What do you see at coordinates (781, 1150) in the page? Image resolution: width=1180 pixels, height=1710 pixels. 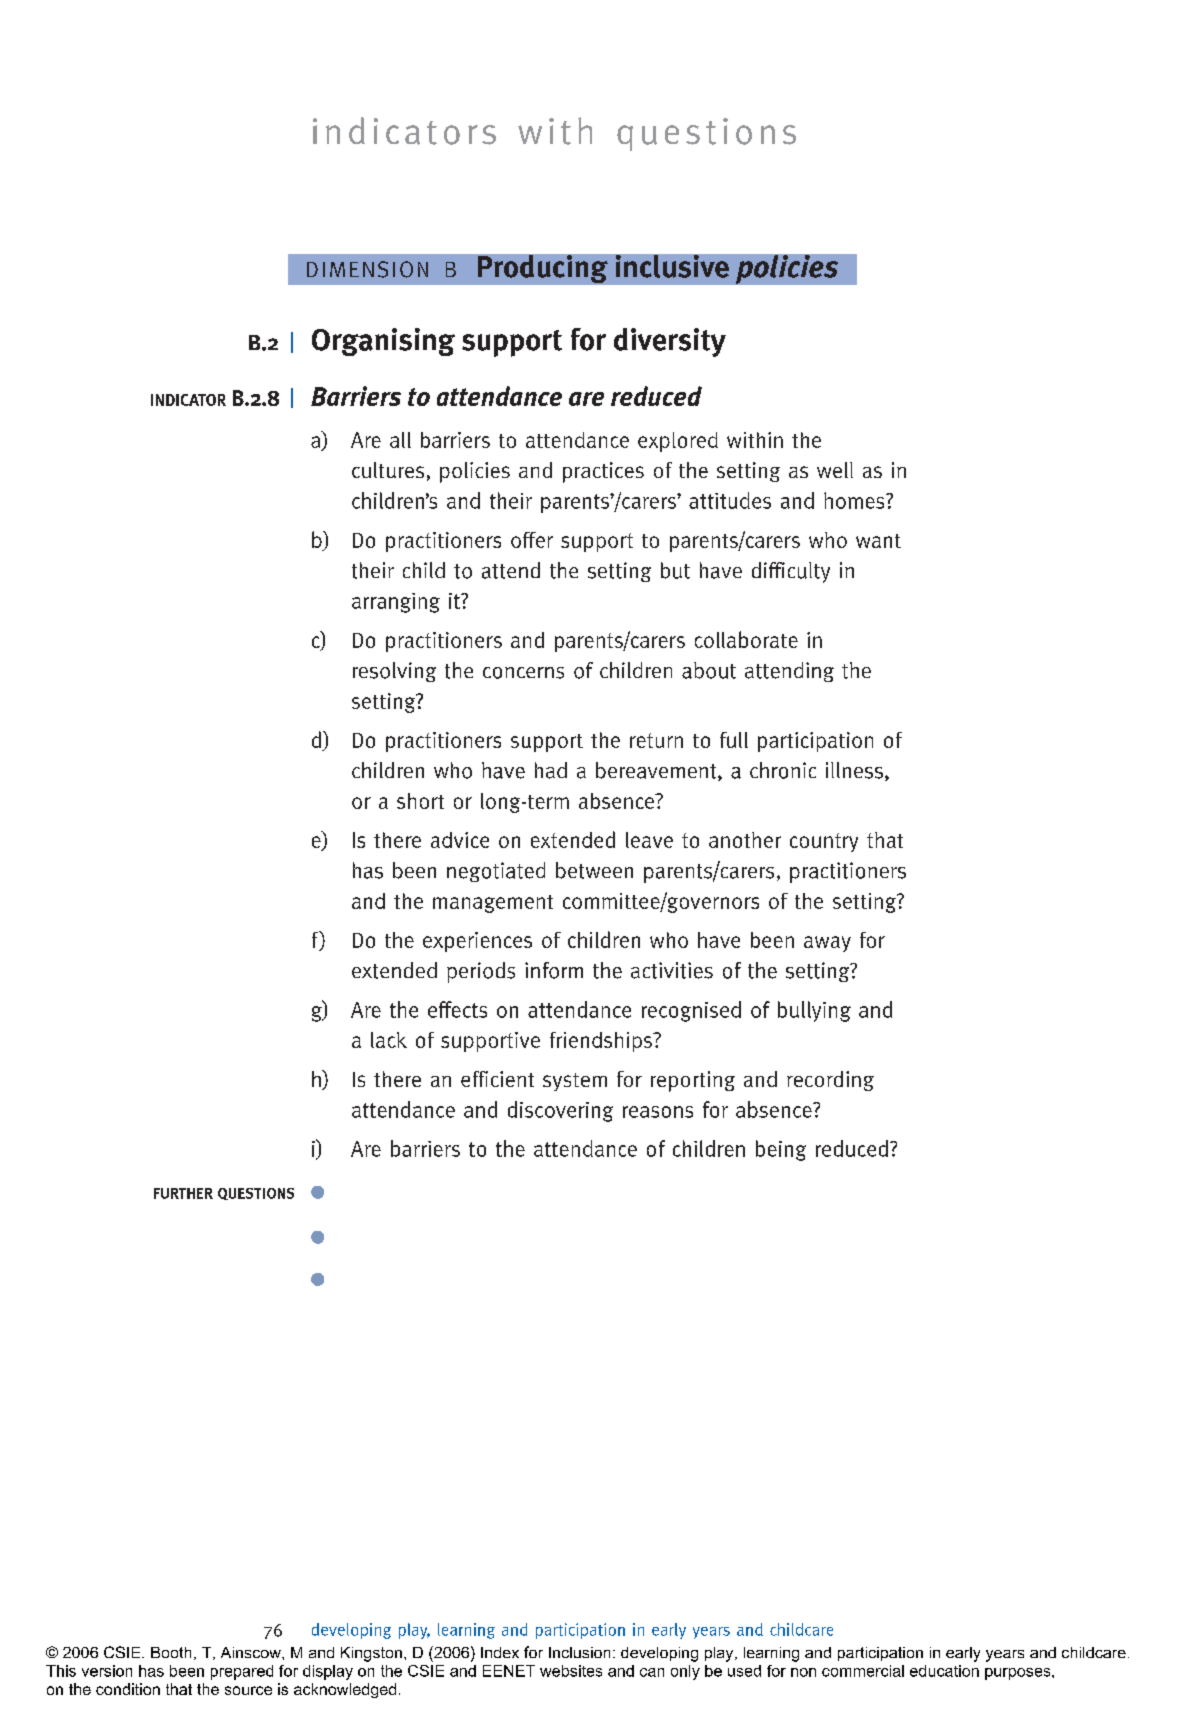 I see `being` at bounding box center [781, 1150].
